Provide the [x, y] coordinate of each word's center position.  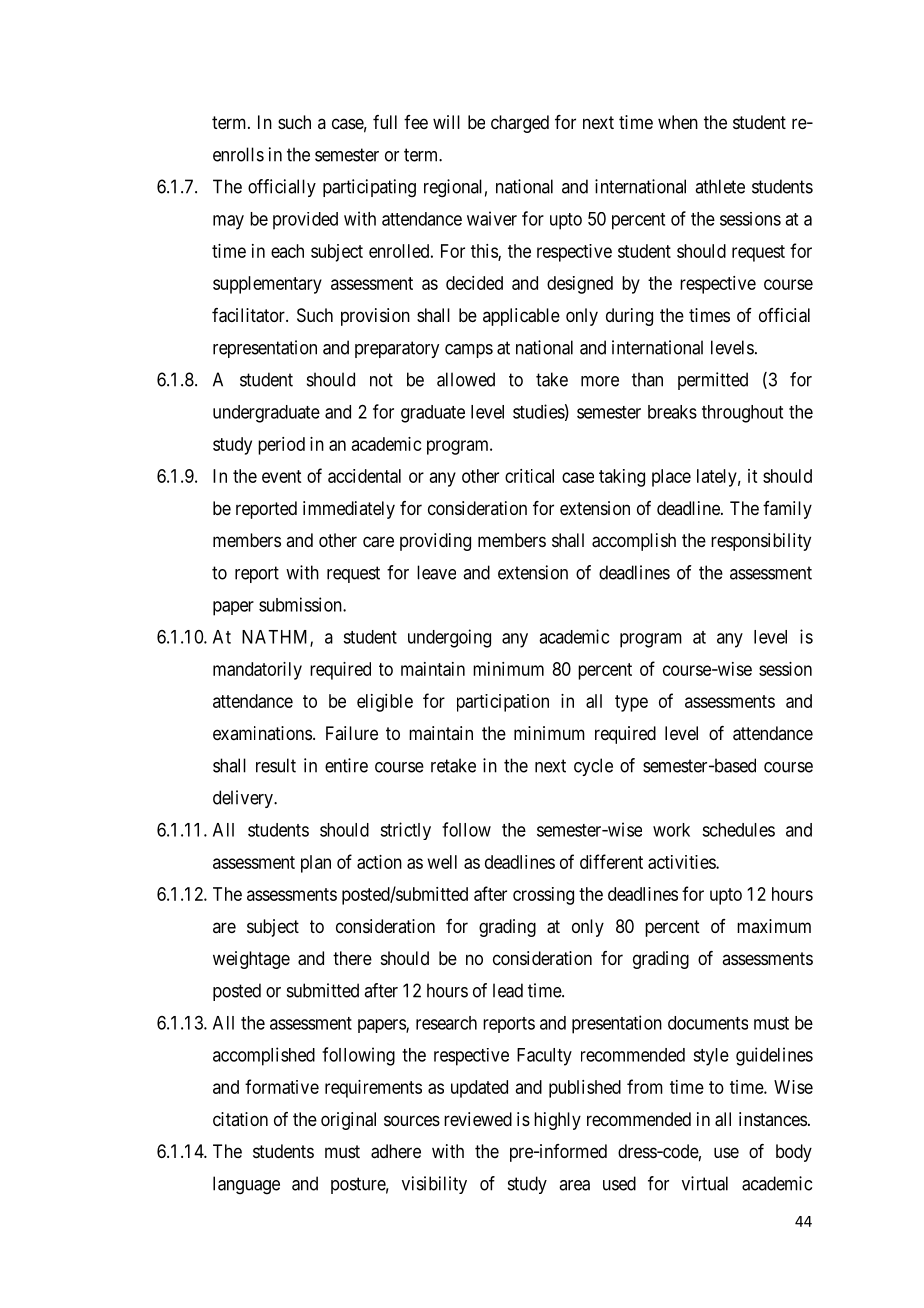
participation [503, 703]
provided [305, 221]
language [246, 1185]
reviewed [478, 1119]
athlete [720, 186]
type [631, 703]
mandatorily [257, 671]
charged [520, 124]
